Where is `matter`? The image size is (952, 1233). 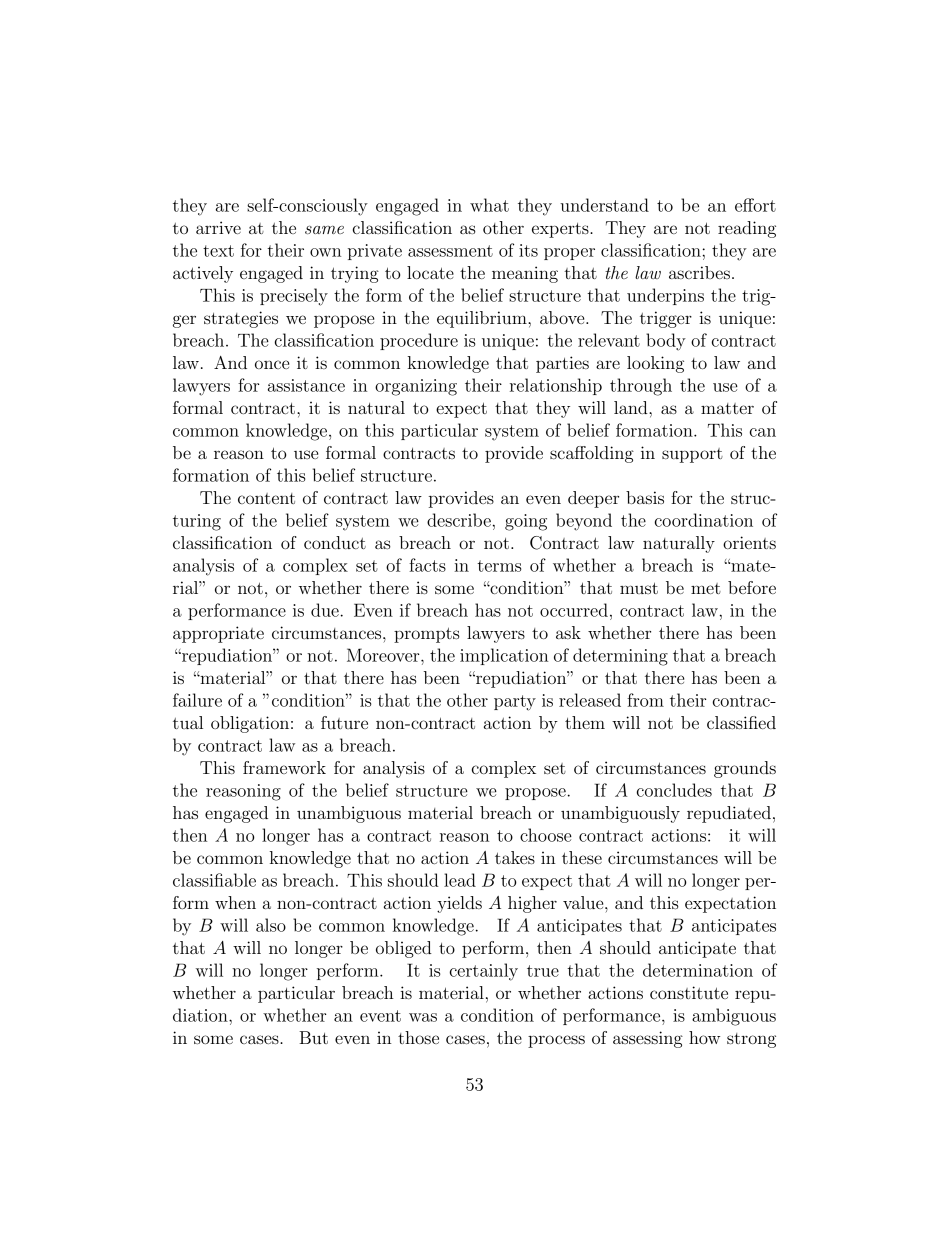
matter is located at coordinates (727, 408).
